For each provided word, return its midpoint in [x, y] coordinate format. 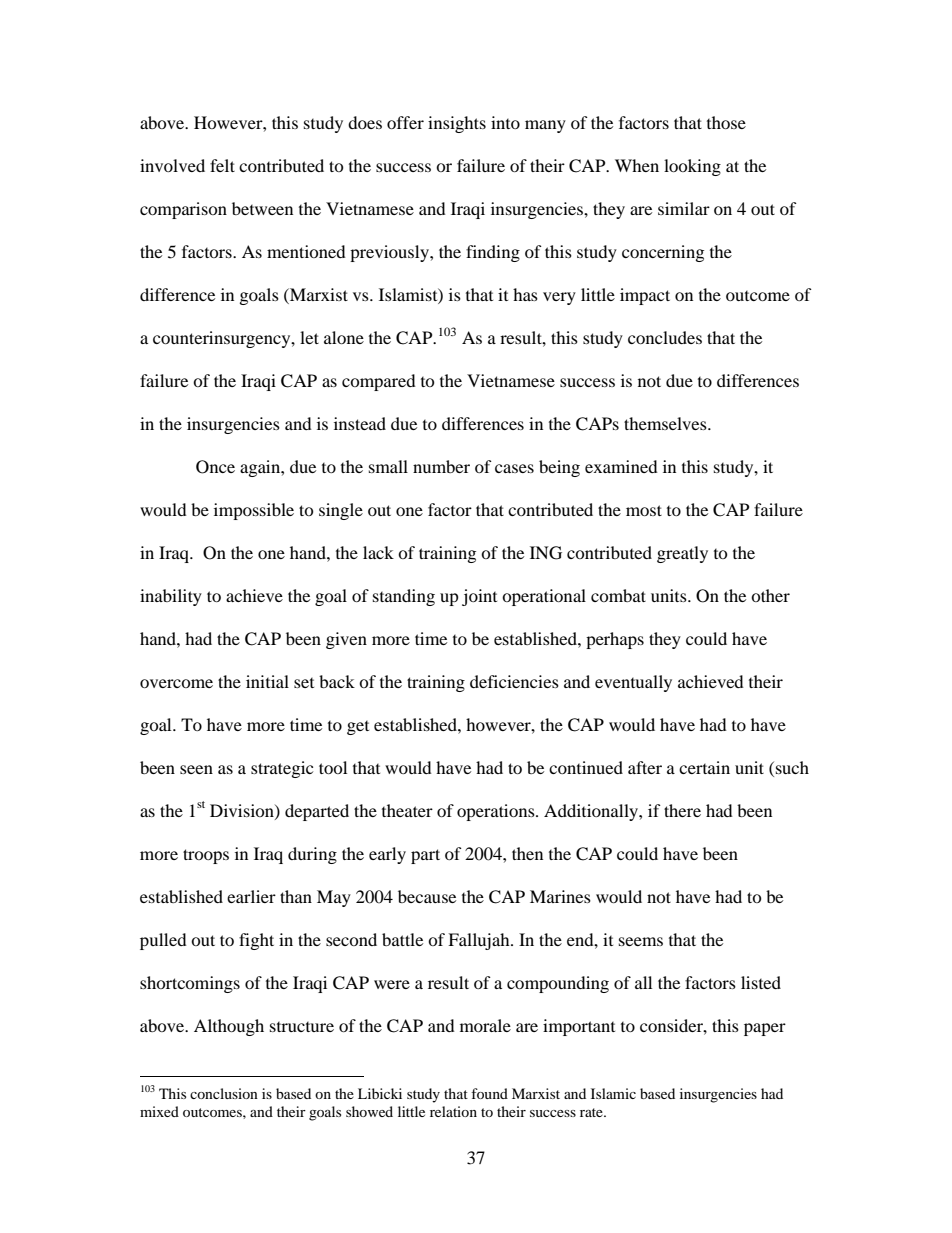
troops [206, 856]
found [489, 1093]
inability [171, 597]
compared [379, 382]
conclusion [224, 1093]
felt [222, 165]
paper [765, 1029]
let [309, 337]
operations [497, 812]
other [770, 595]
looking [692, 167]
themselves [666, 423]
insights [457, 124]
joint [479, 597]
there [682, 810]
